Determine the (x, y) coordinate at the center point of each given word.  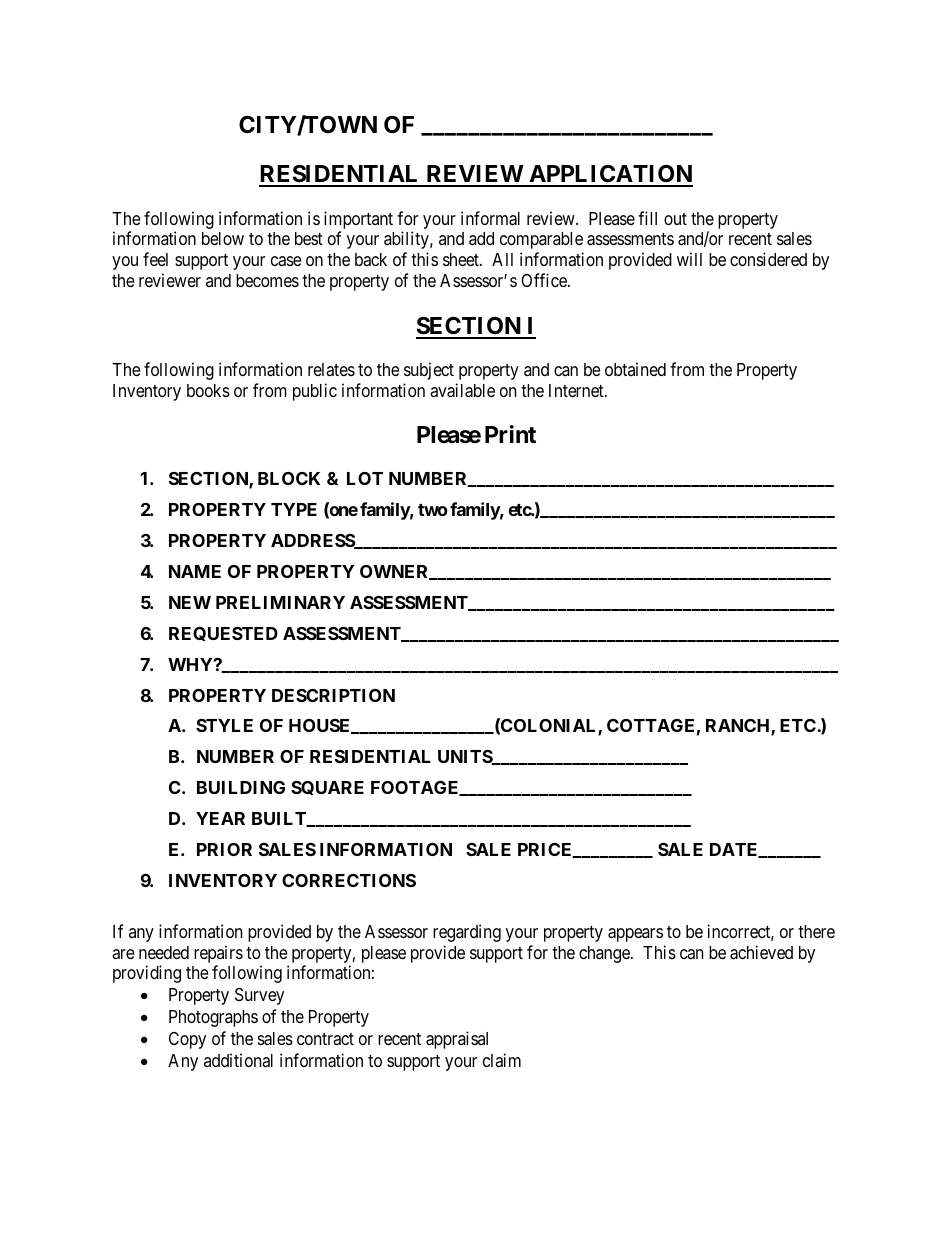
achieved (761, 952)
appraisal (457, 1040)
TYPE (294, 509)
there (816, 931)
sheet (462, 259)
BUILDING (241, 787)
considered (768, 259)
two (433, 510)
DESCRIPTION (333, 695)
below (223, 238)
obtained (635, 369)
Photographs (213, 1018)
